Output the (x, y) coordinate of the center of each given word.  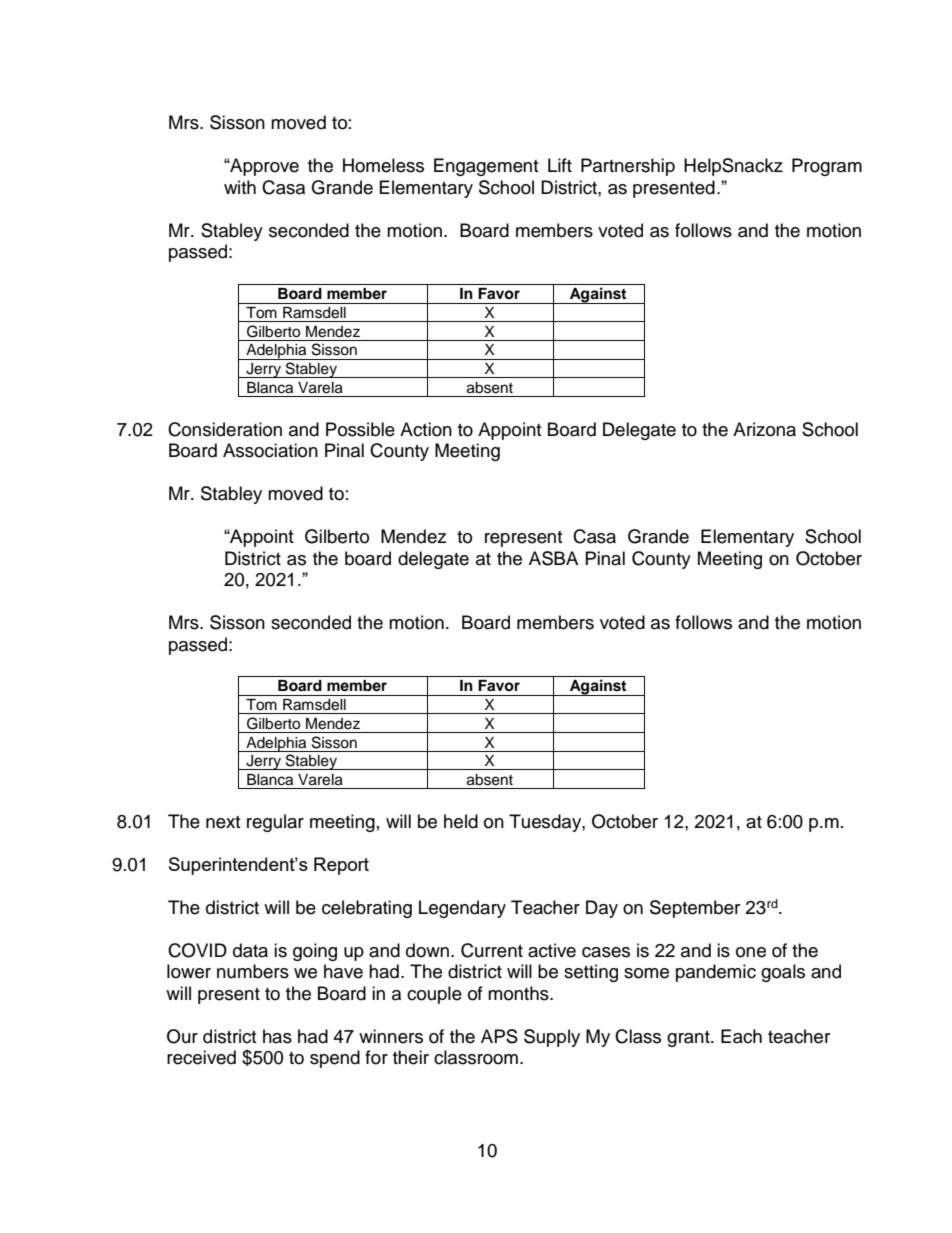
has (277, 1036)
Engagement (486, 167)
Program (827, 167)
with (240, 187)
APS (499, 1036)
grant (689, 1039)
